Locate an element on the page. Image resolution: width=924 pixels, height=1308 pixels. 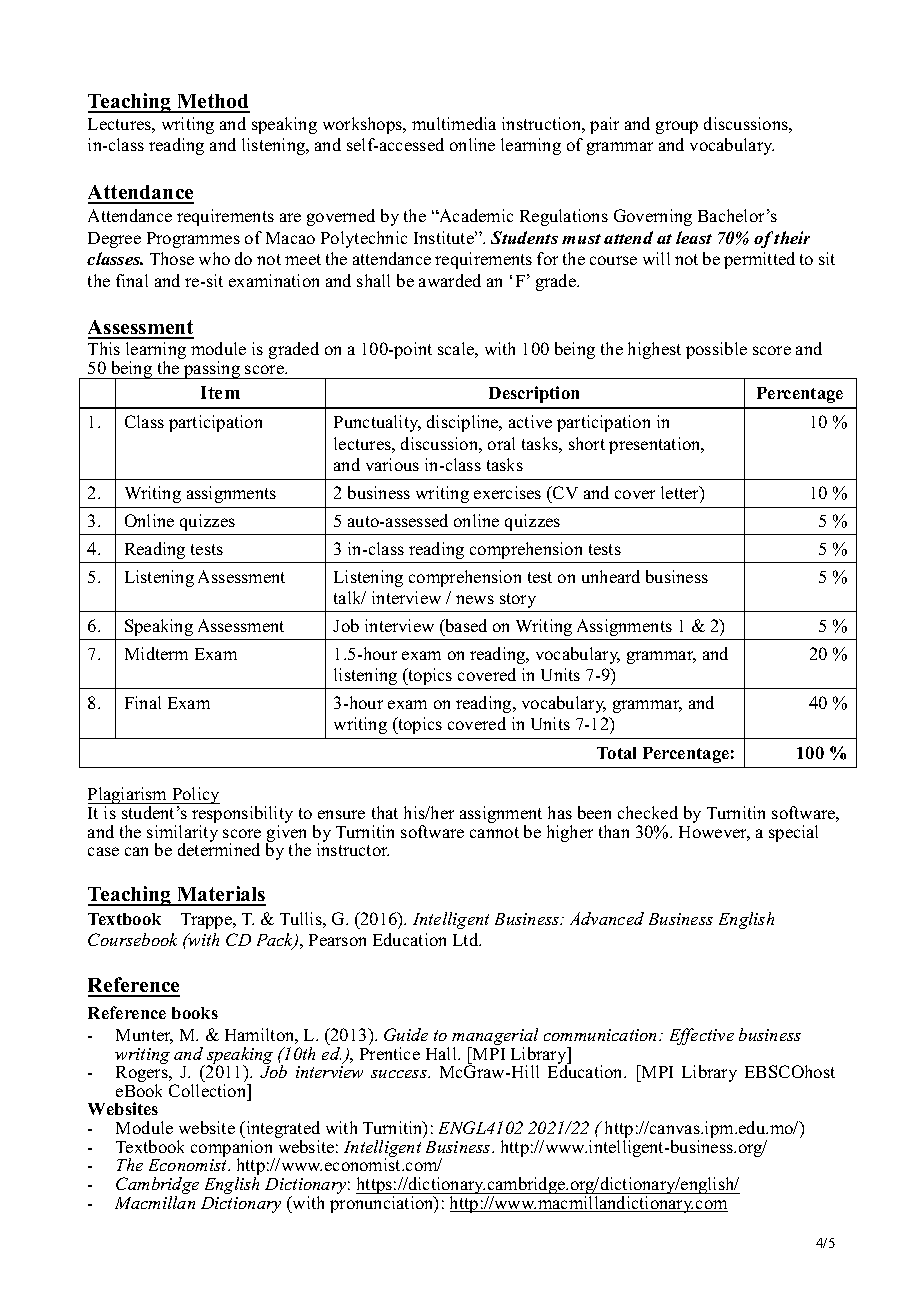
unheard is located at coordinates (611, 576).
